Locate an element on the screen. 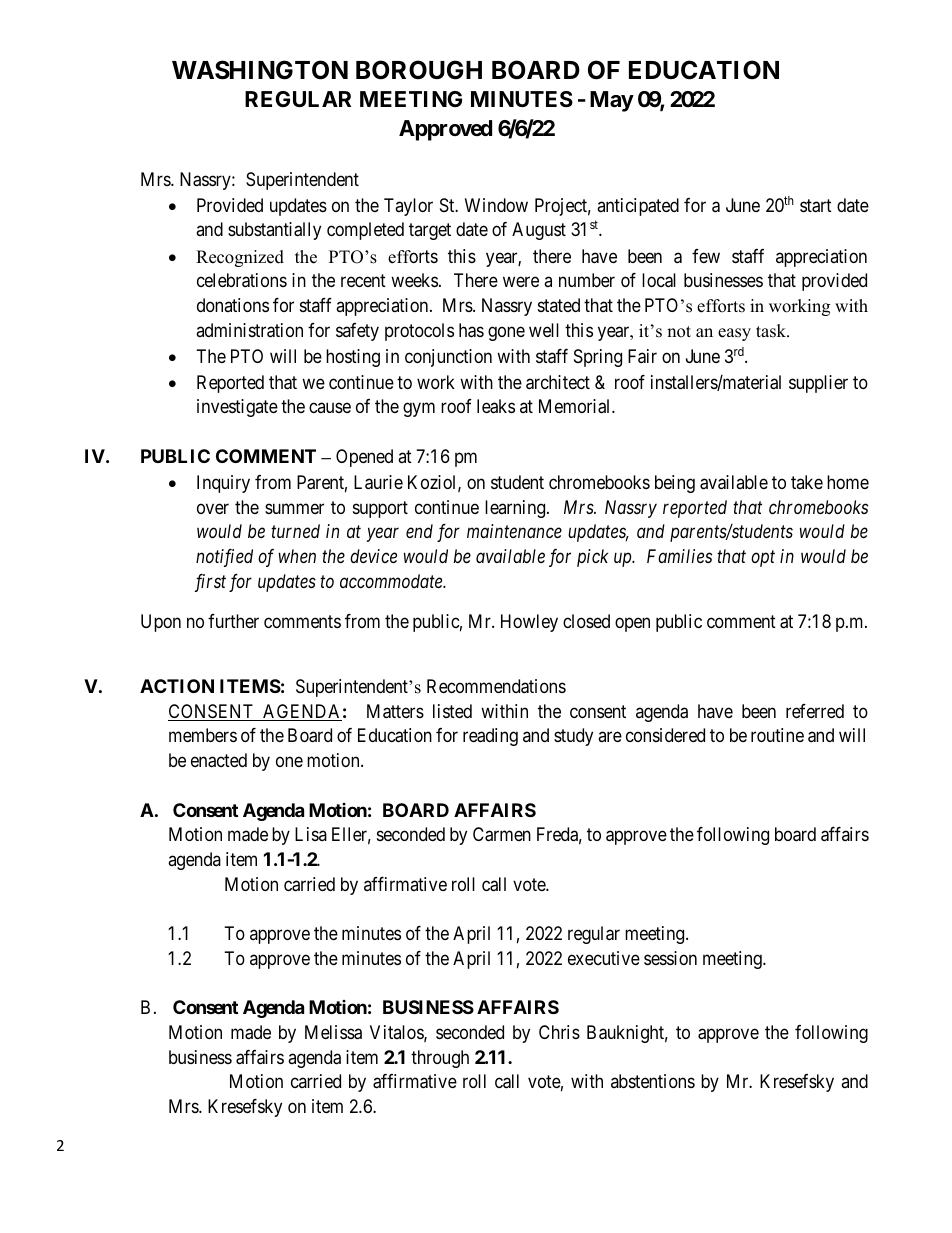 This screenshot has width=952, height=1233. task is located at coordinates (772, 331).
